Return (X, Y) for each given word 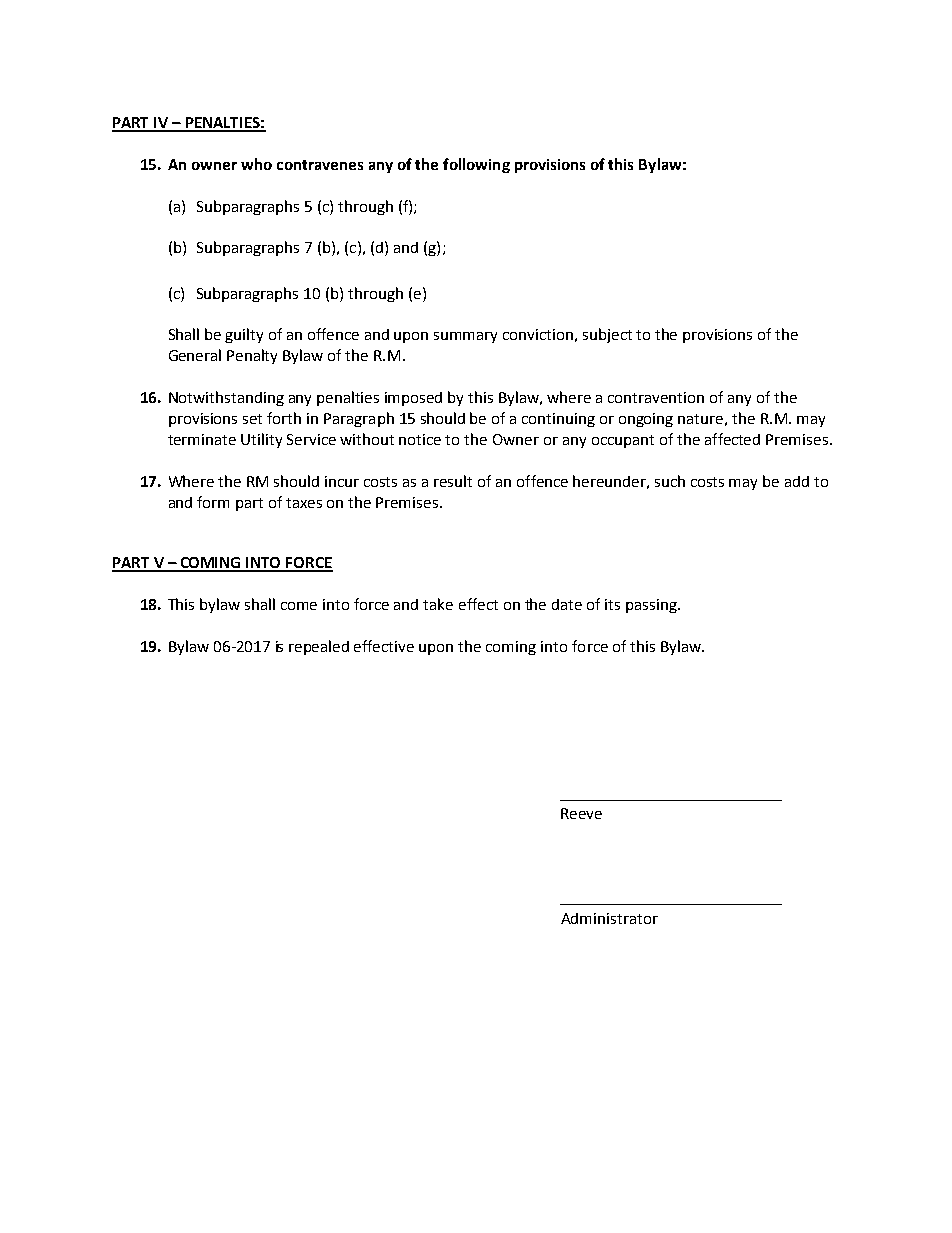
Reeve (581, 813)
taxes (304, 503)
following (476, 165)
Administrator (609, 918)
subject (607, 335)
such (670, 481)
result (453, 481)
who (256, 164)
